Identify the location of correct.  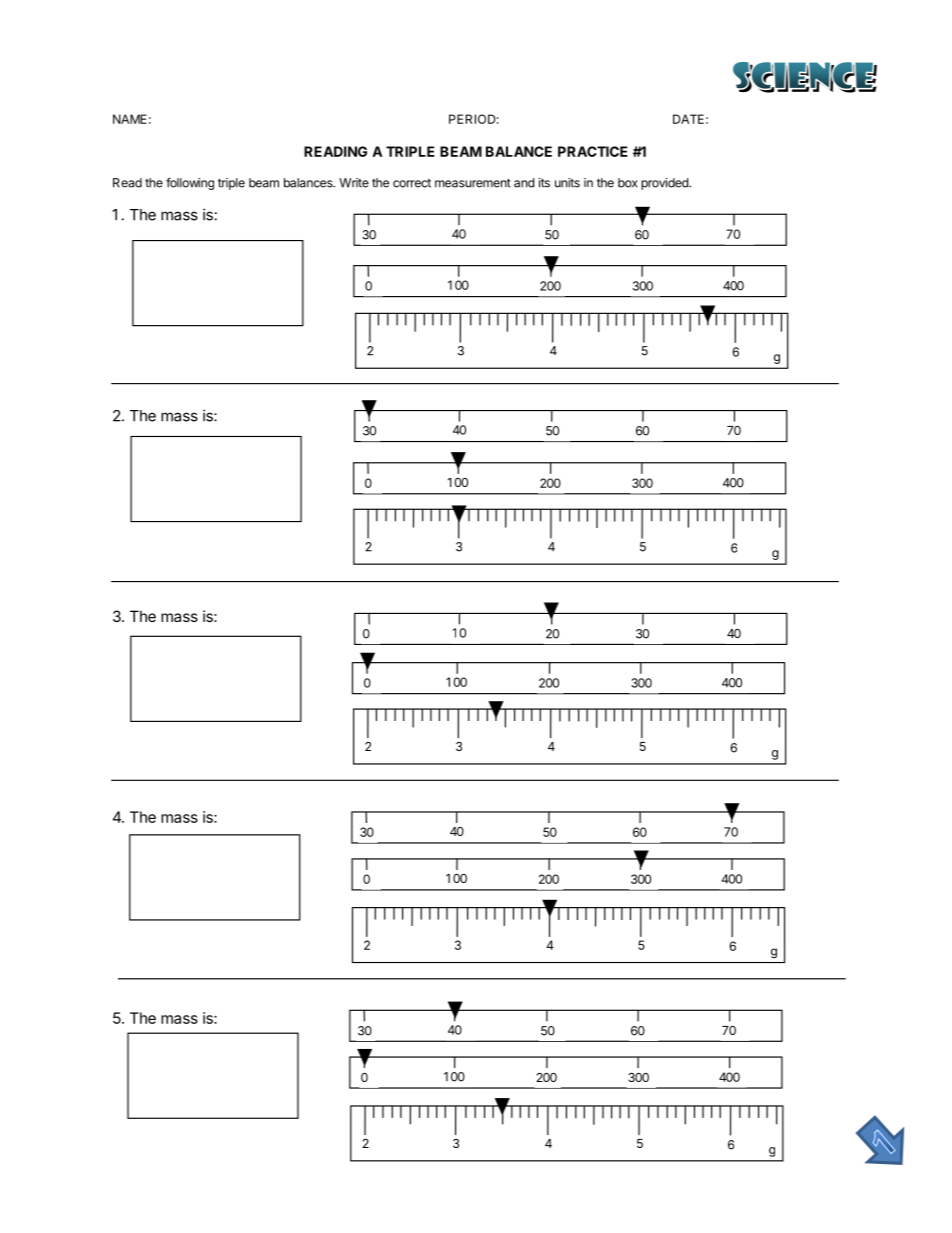
(412, 183).
